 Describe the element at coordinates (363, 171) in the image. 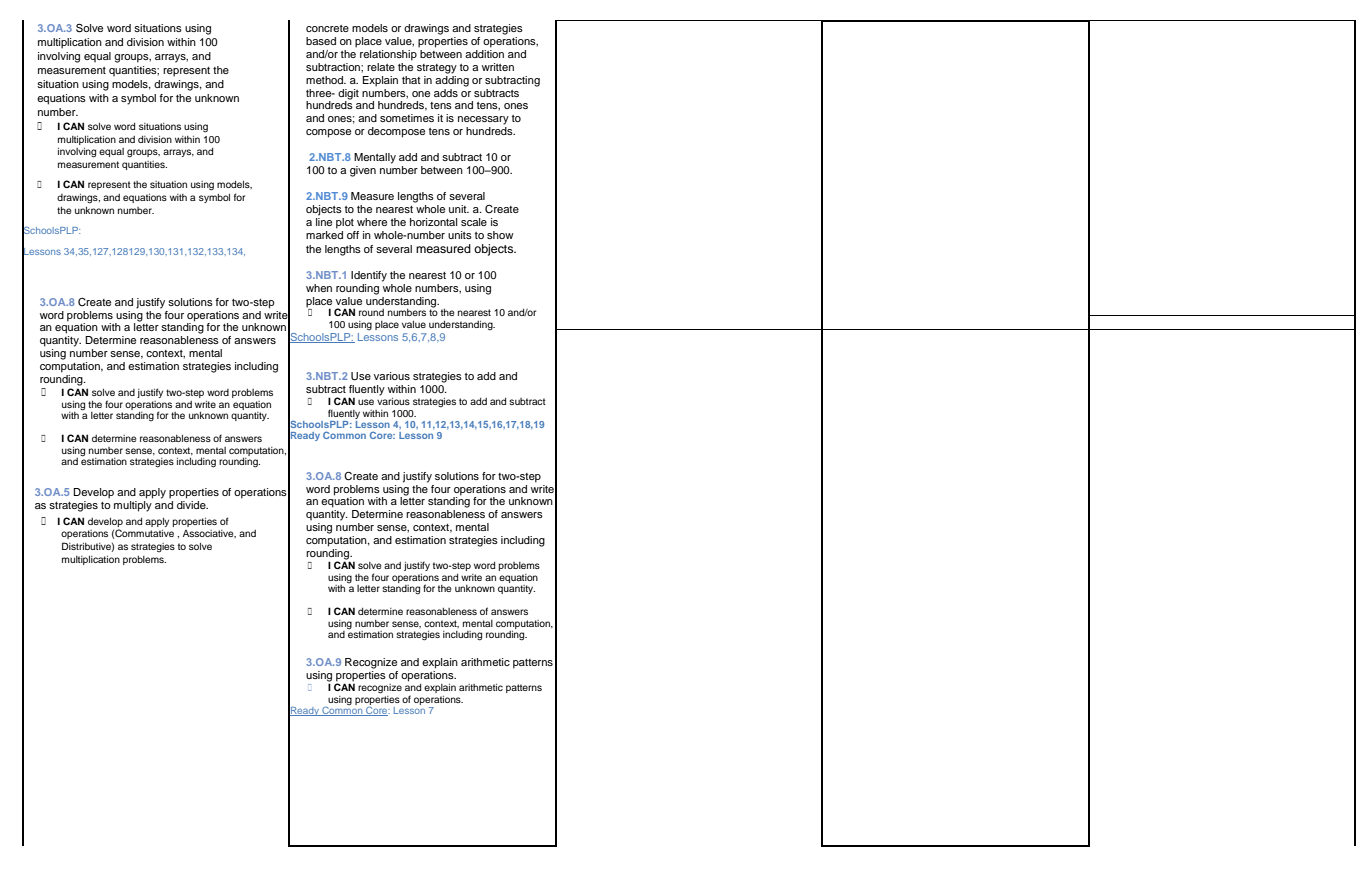

I see `given` at that location.
